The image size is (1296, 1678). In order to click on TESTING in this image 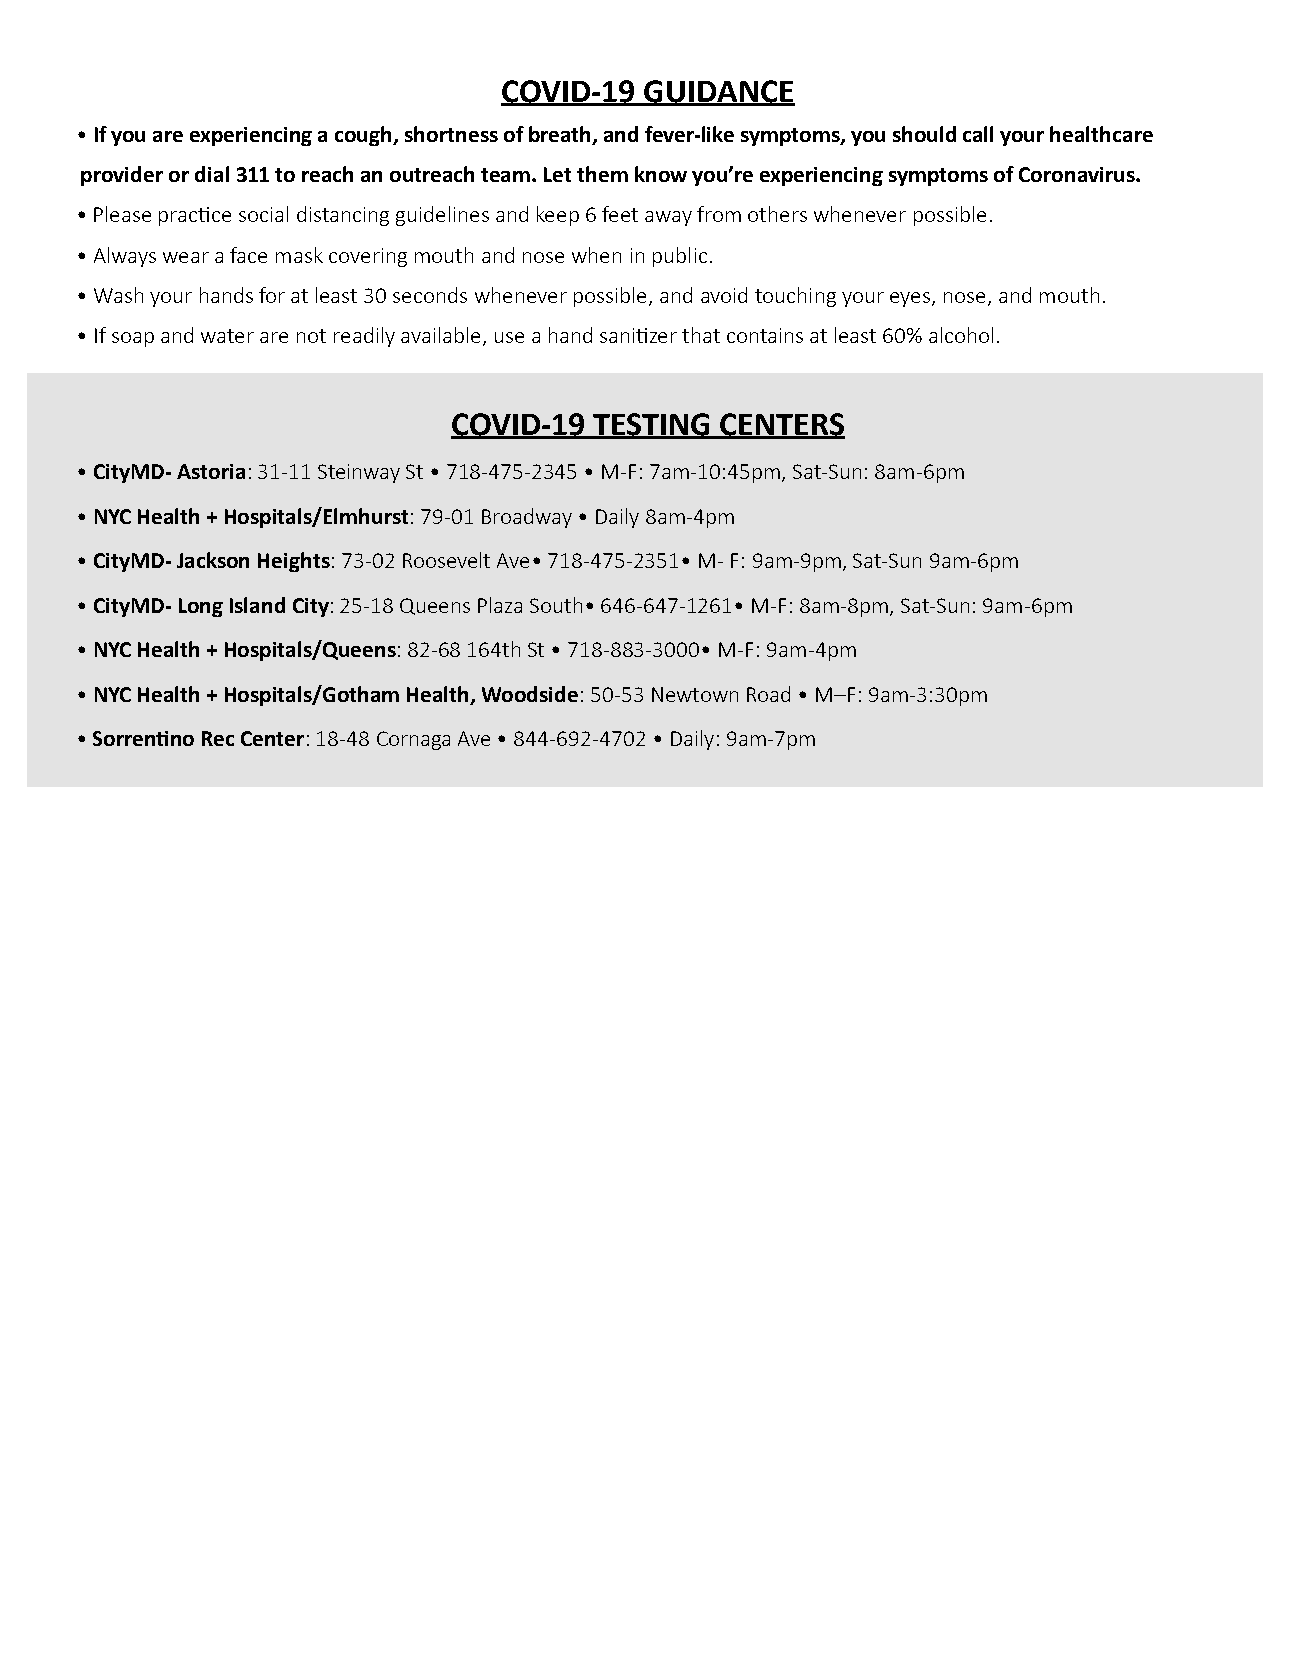, I will do `click(652, 425)`.
